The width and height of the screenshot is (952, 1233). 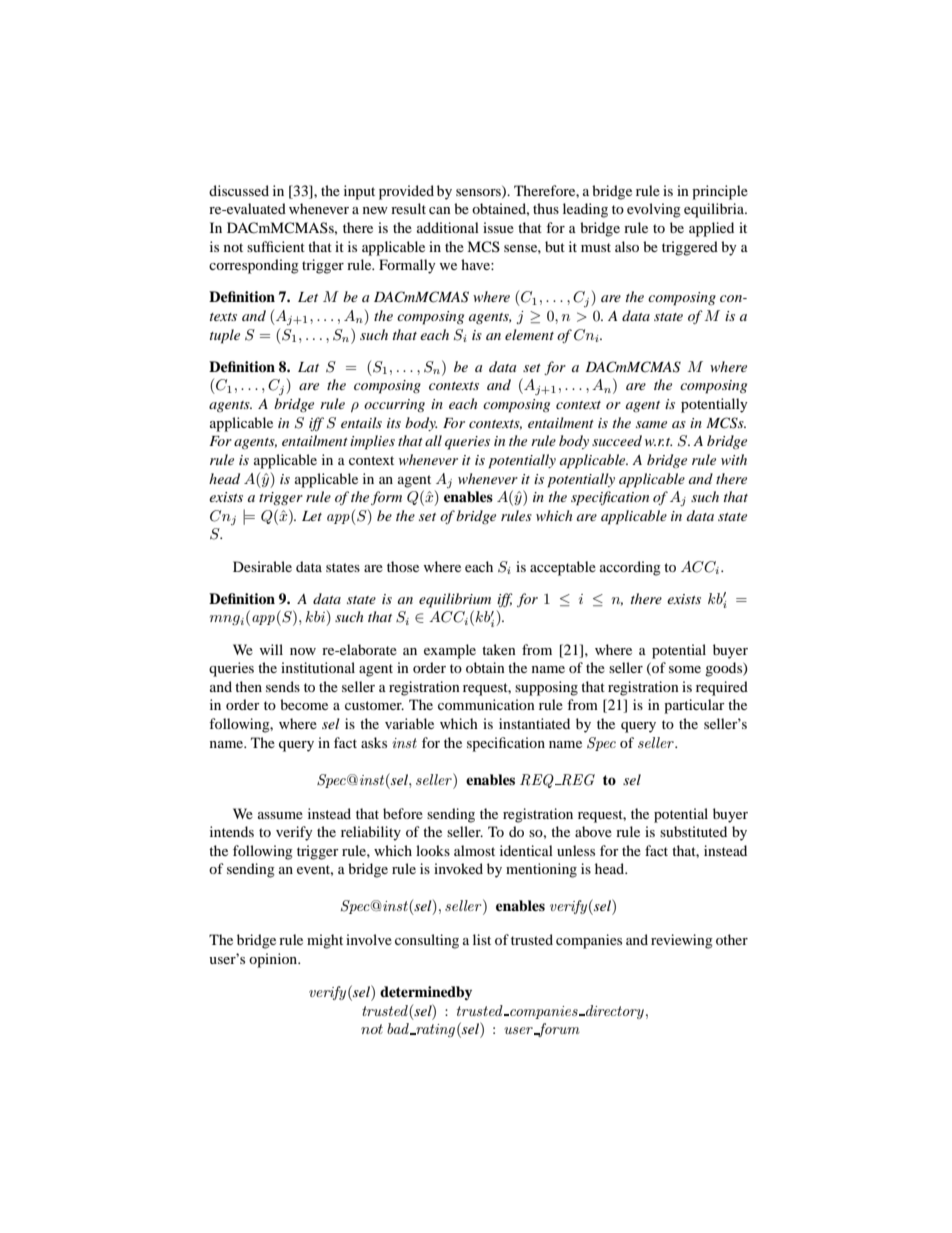 I want to click on sufficient, so click(x=276, y=246).
